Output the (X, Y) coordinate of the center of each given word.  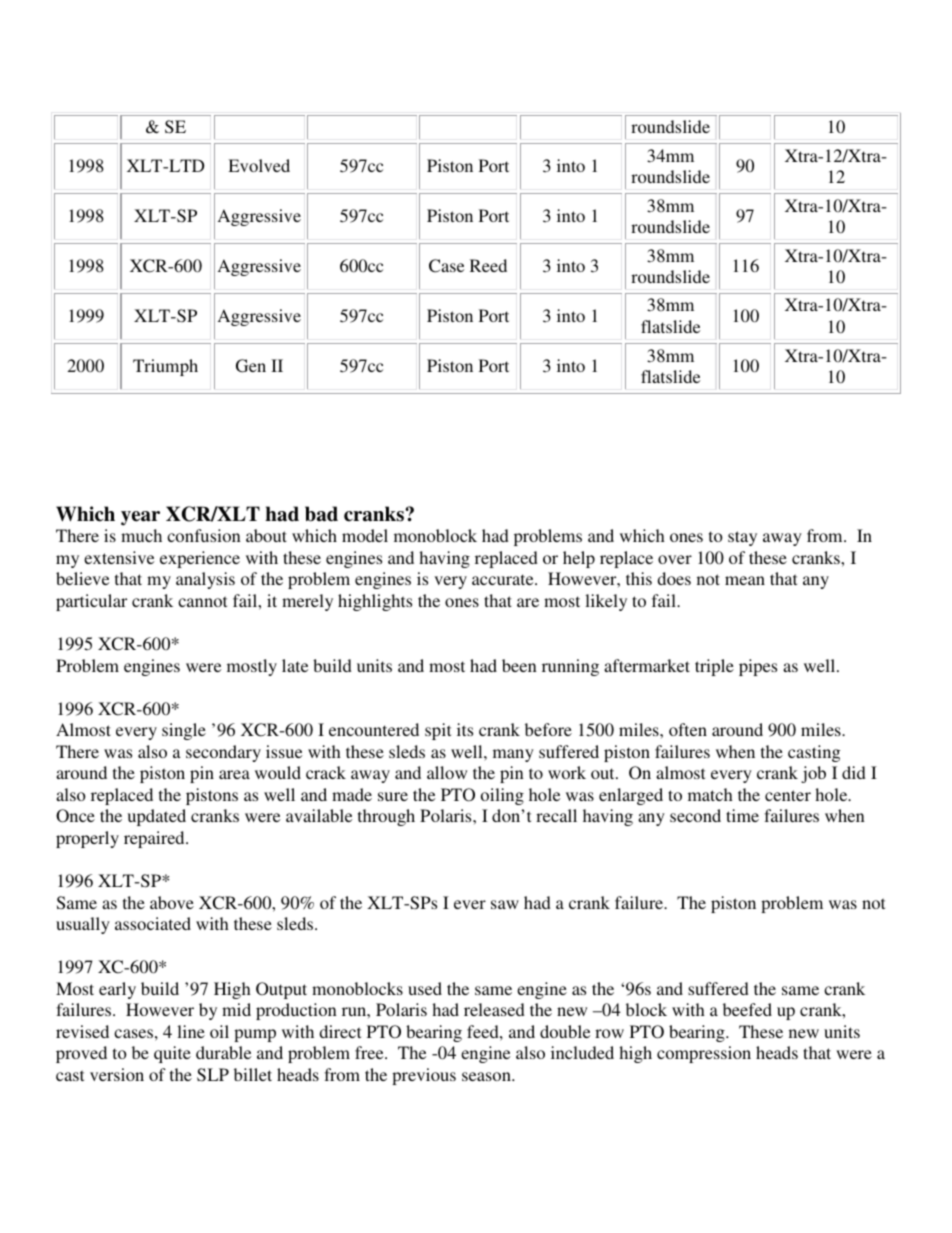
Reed (488, 265)
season (487, 1076)
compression (704, 1054)
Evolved (259, 165)
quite (172, 1054)
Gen (251, 366)
